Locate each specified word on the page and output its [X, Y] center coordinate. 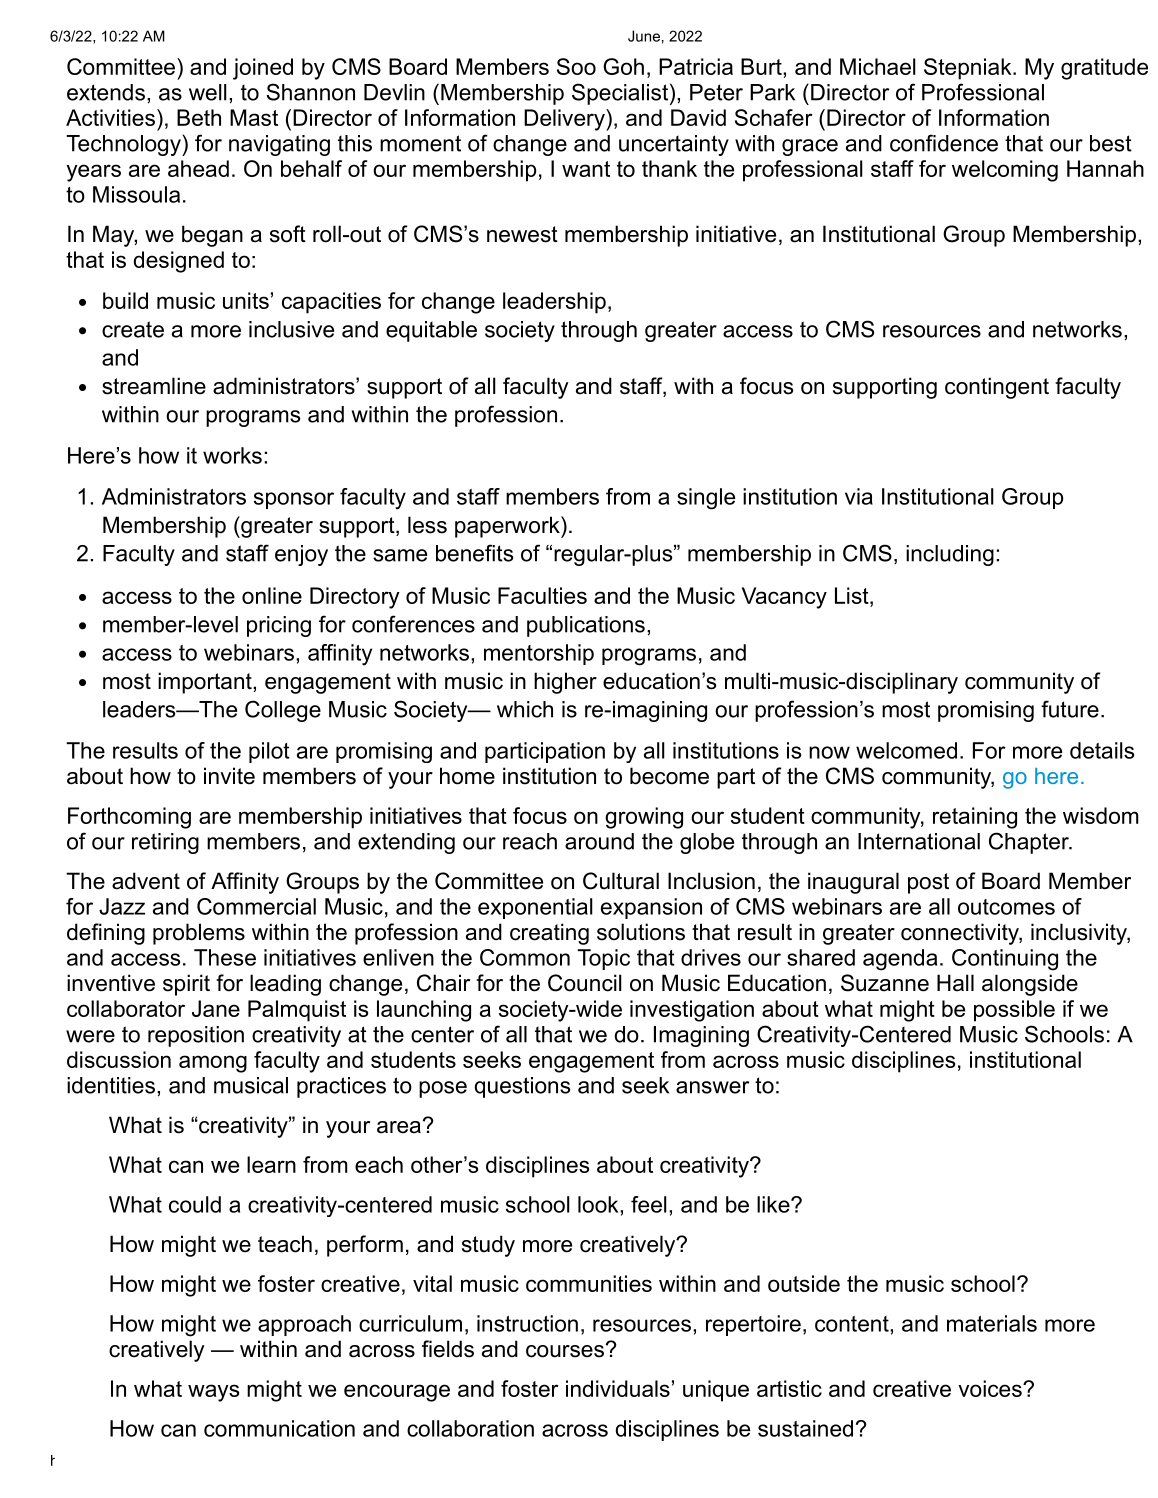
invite [229, 776]
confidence [944, 143]
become [669, 776]
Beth [199, 117]
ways [213, 1393]
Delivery [565, 120]
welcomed [906, 750]
